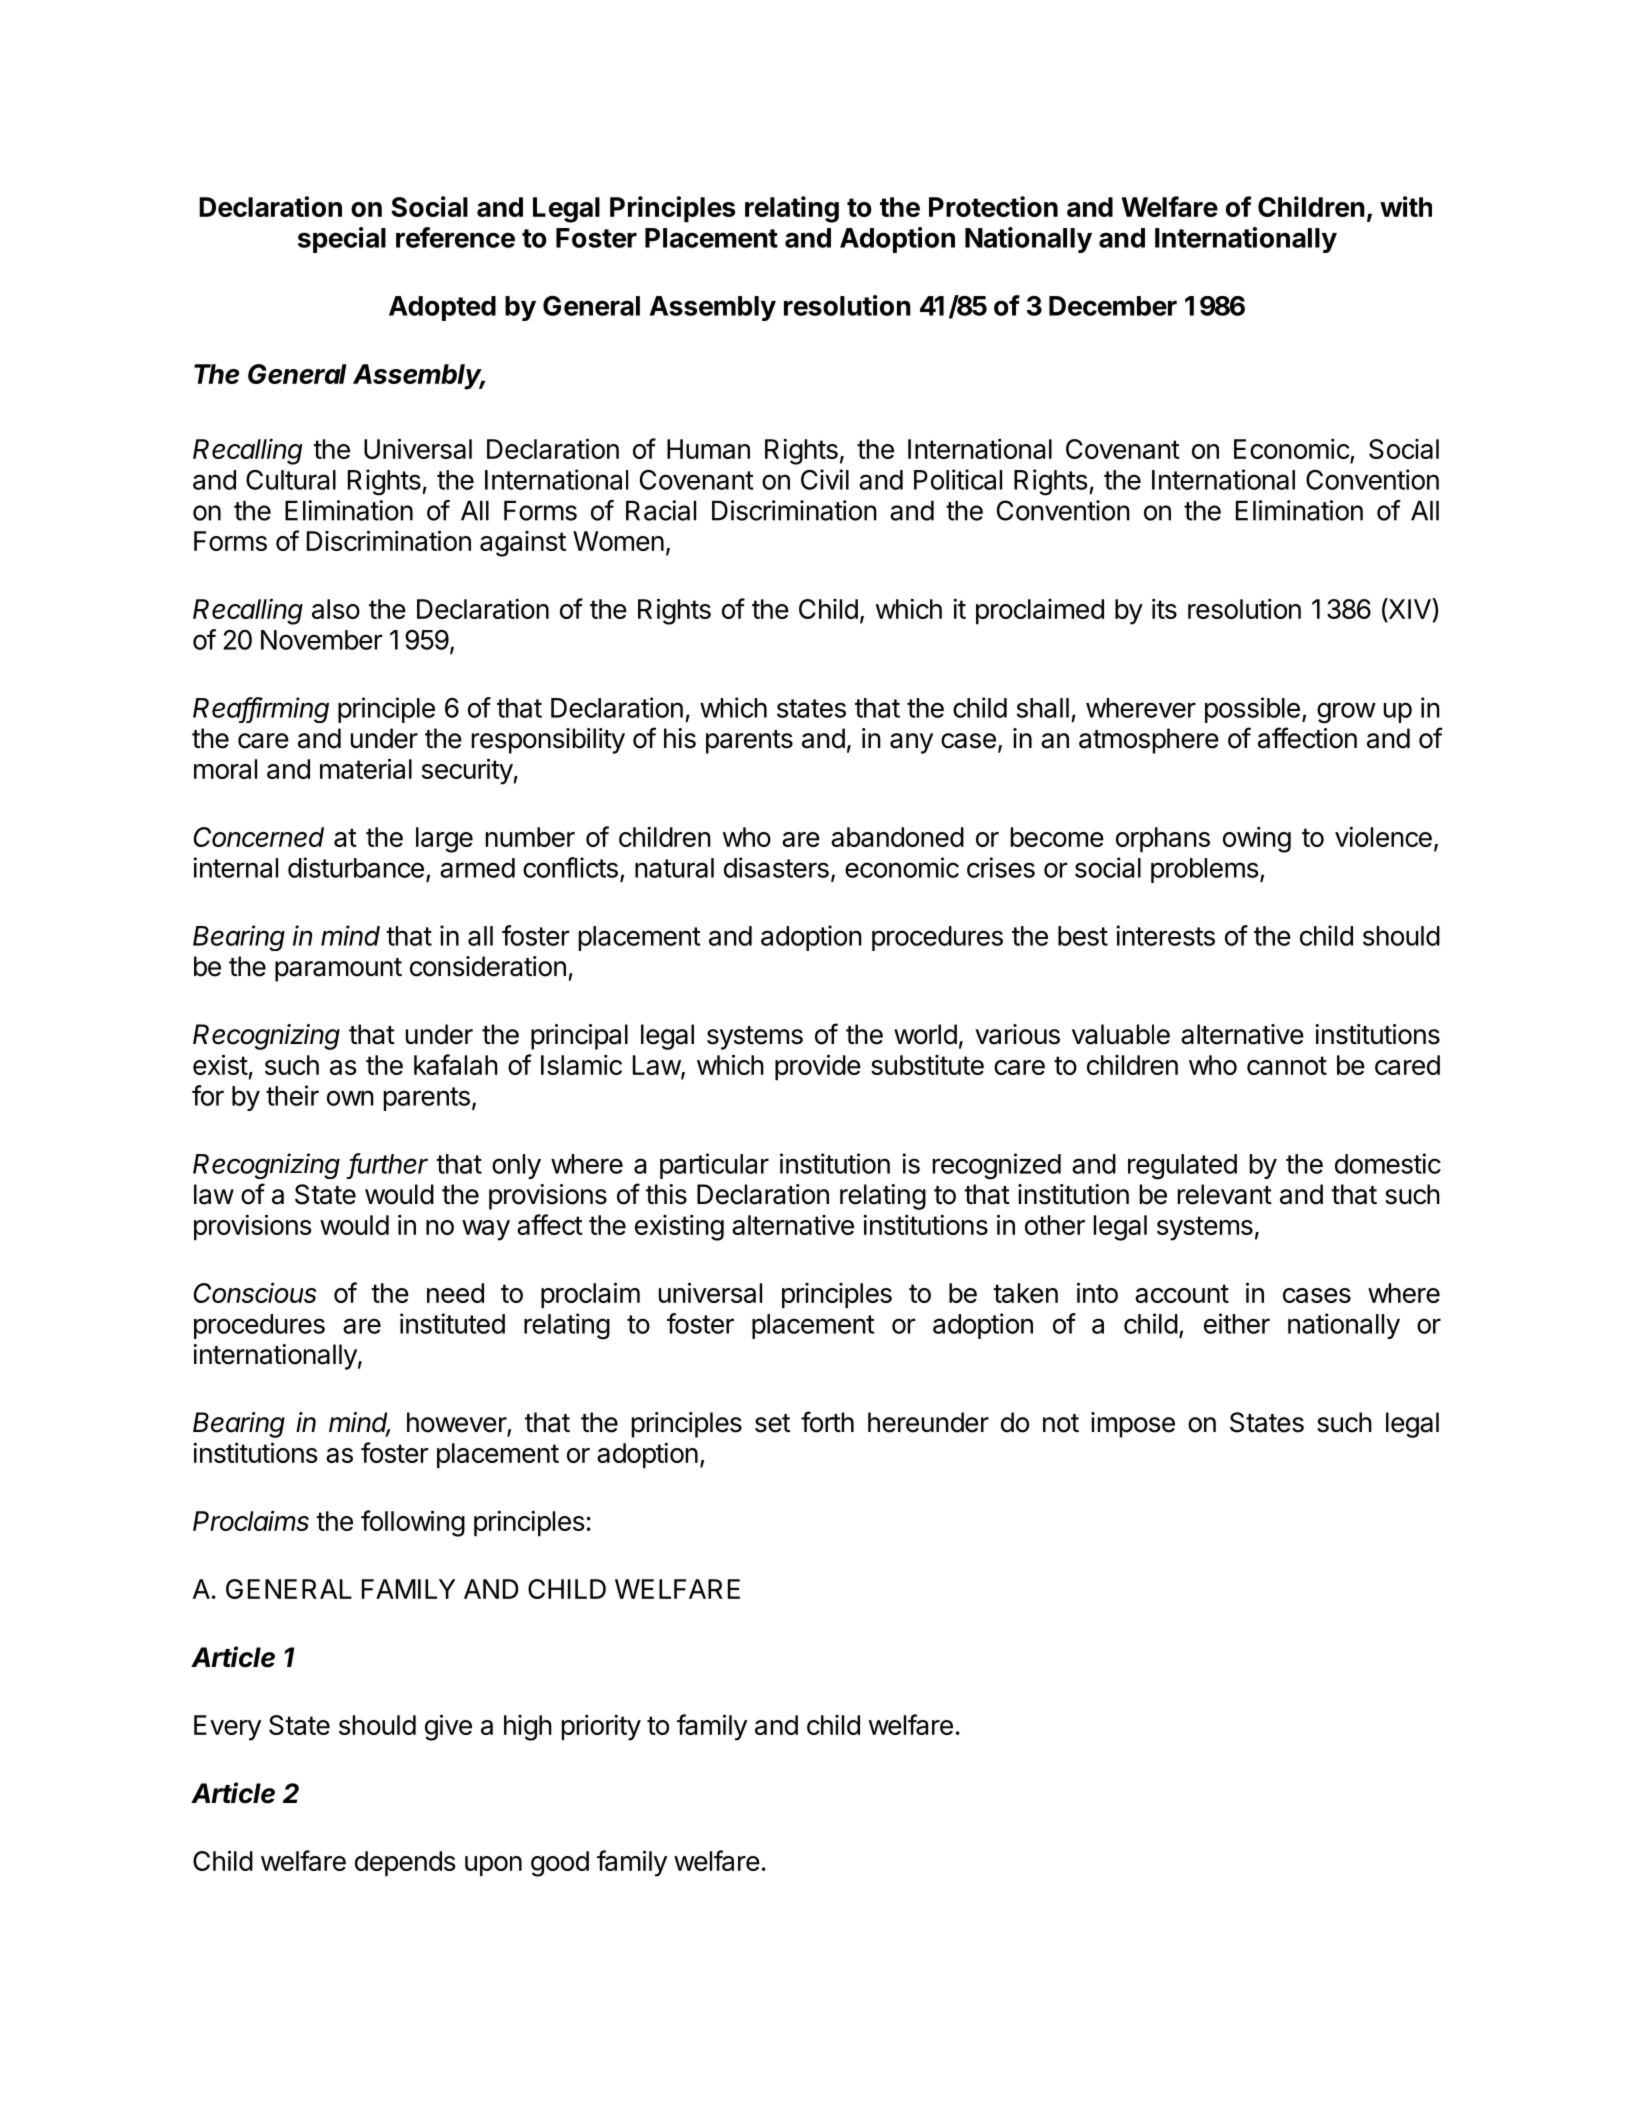 This image has height=2112, width=1632. Describe the element at coordinates (1133, 1425) in the image. I see `impose` at that location.
